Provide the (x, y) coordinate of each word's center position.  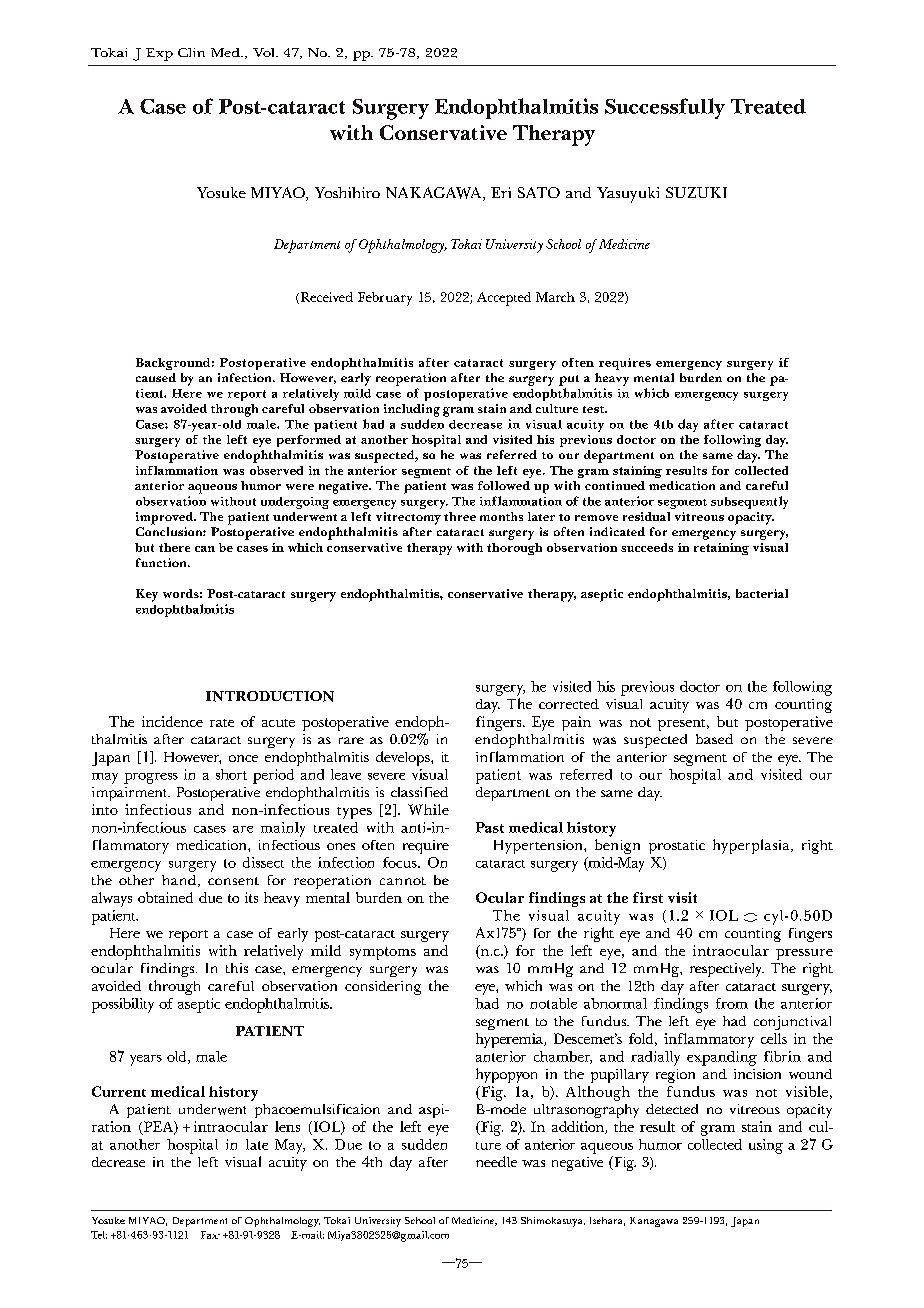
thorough (514, 549)
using (766, 1146)
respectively (727, 970)
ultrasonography (586, 1111)
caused (156, 377)
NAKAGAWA (435, 194)
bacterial (762, 593)
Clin (191, 52)
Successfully (665, 108)
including (412, 410)
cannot (403, 881)
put (569, 380)
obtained (165, 897)
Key (147, 595)
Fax (210, 1235)
